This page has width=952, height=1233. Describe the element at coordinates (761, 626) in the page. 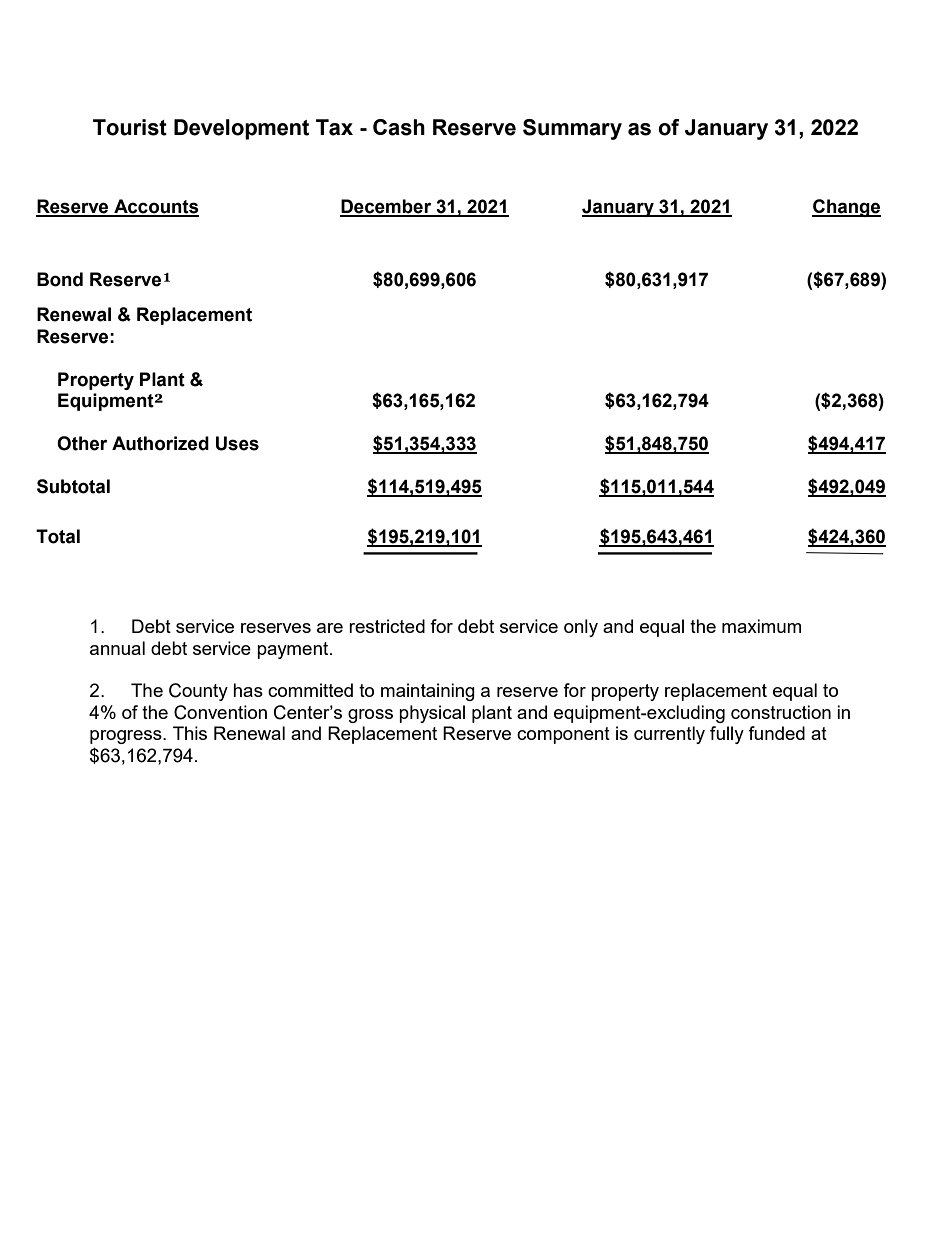

I see `maximum` at that location.
